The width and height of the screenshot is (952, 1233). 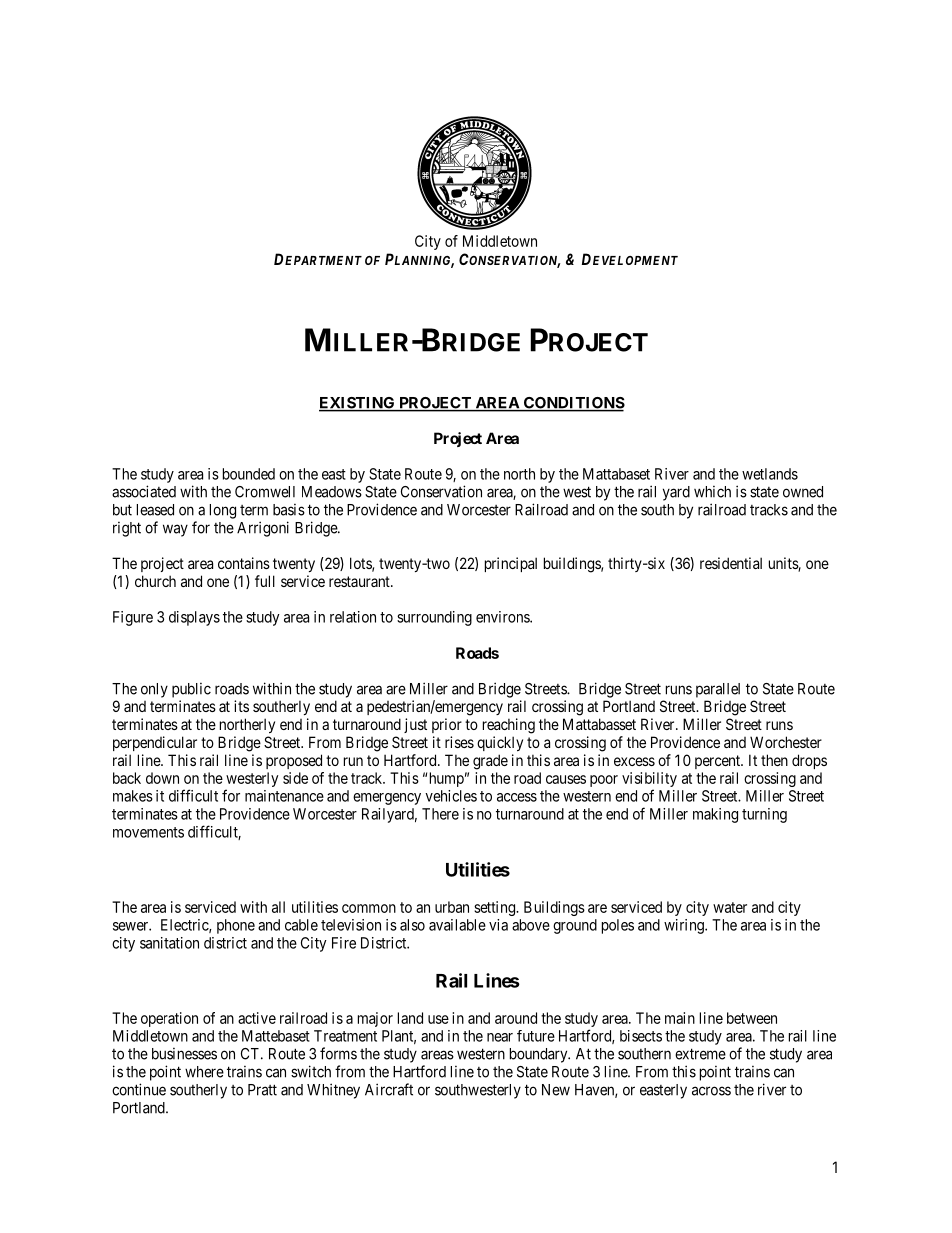 What do you see at coordinates (573, 404) in the screenshot?
I see `CONDITIONS` at bounding box center [573, 404].
